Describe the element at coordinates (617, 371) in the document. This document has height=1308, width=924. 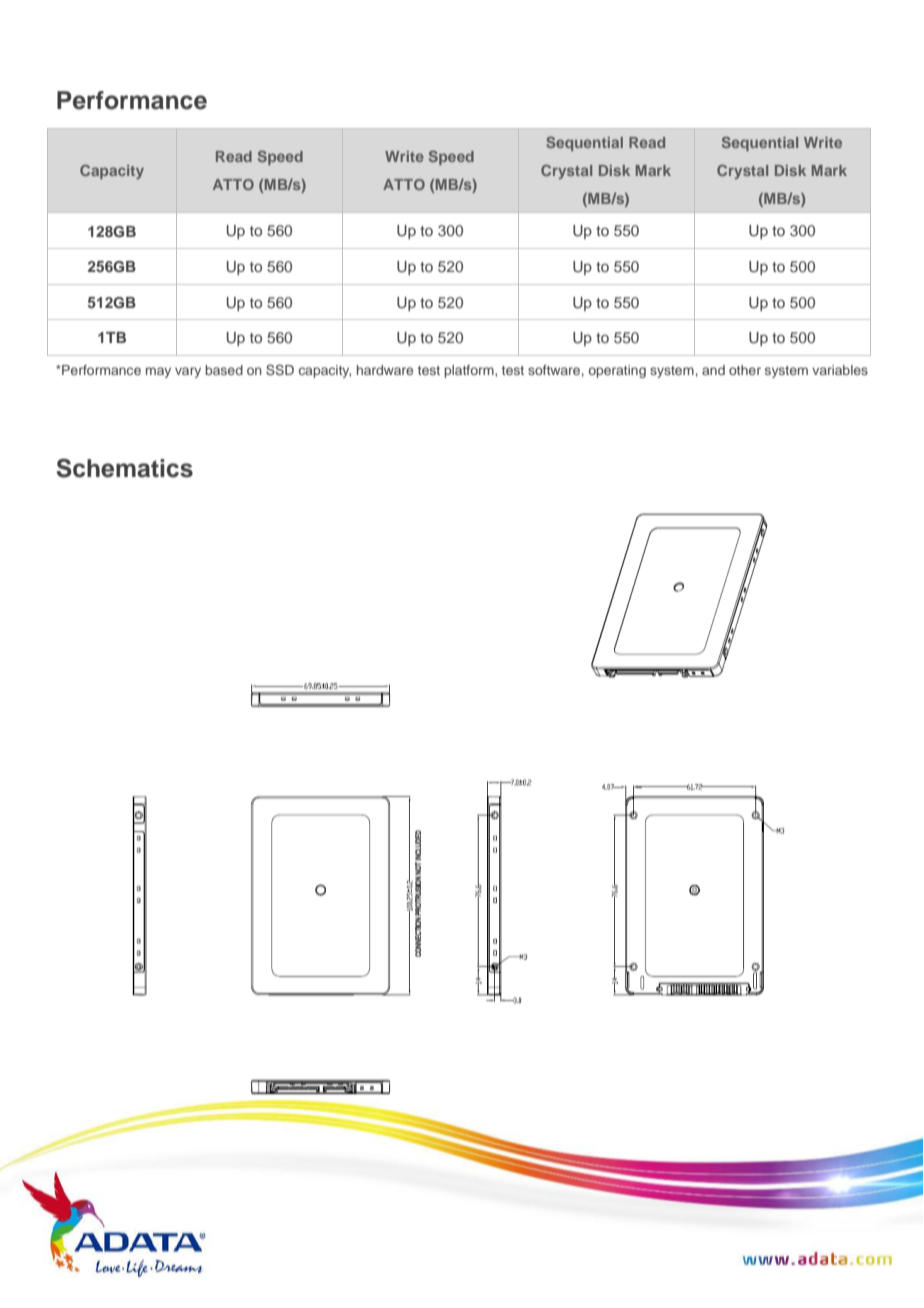
I see `operating` at that location.
